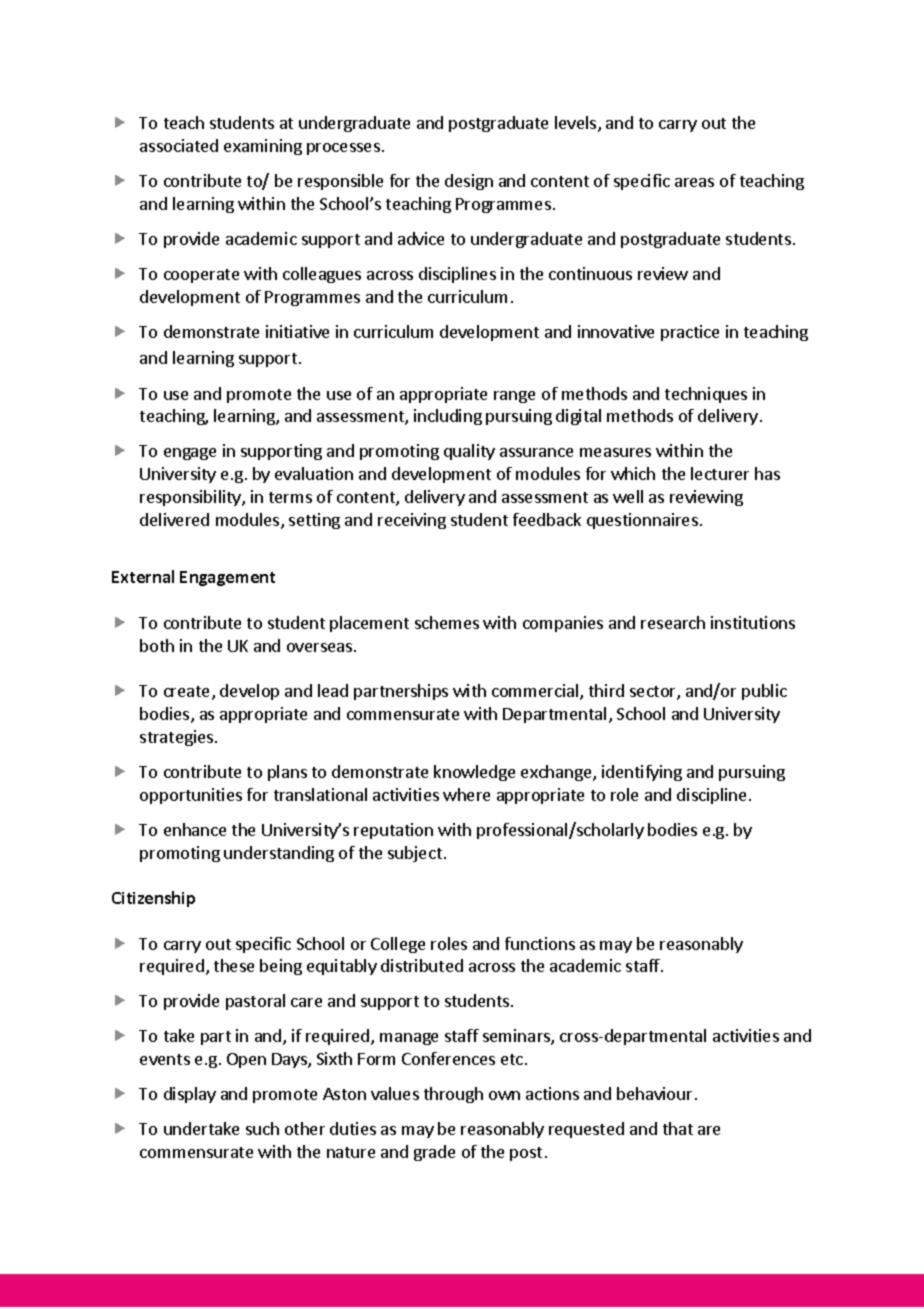 The image size is (924, 1309). I want to click on design, so click(469, 182).
